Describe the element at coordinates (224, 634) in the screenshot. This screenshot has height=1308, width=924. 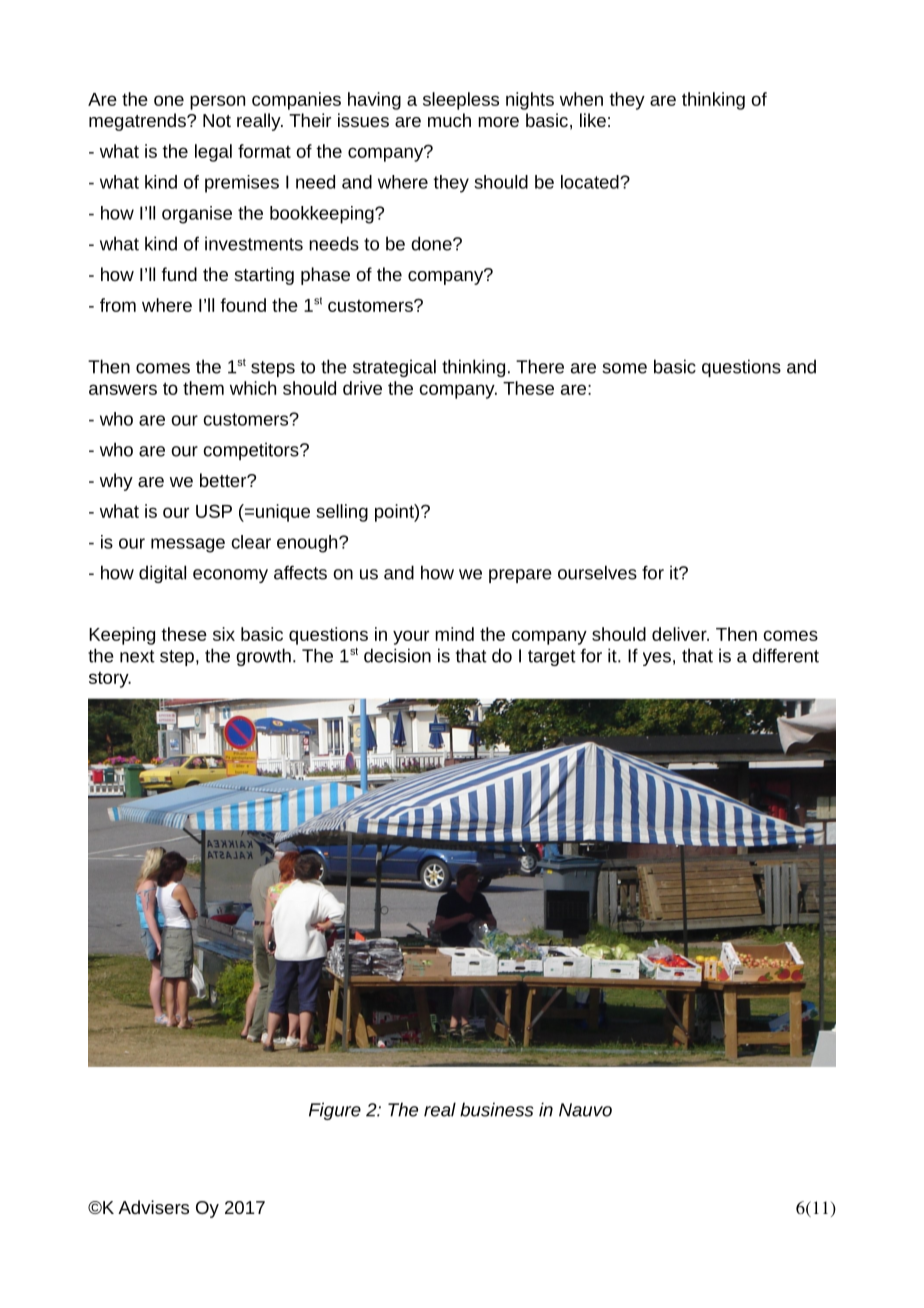
I see `six` at that location.
